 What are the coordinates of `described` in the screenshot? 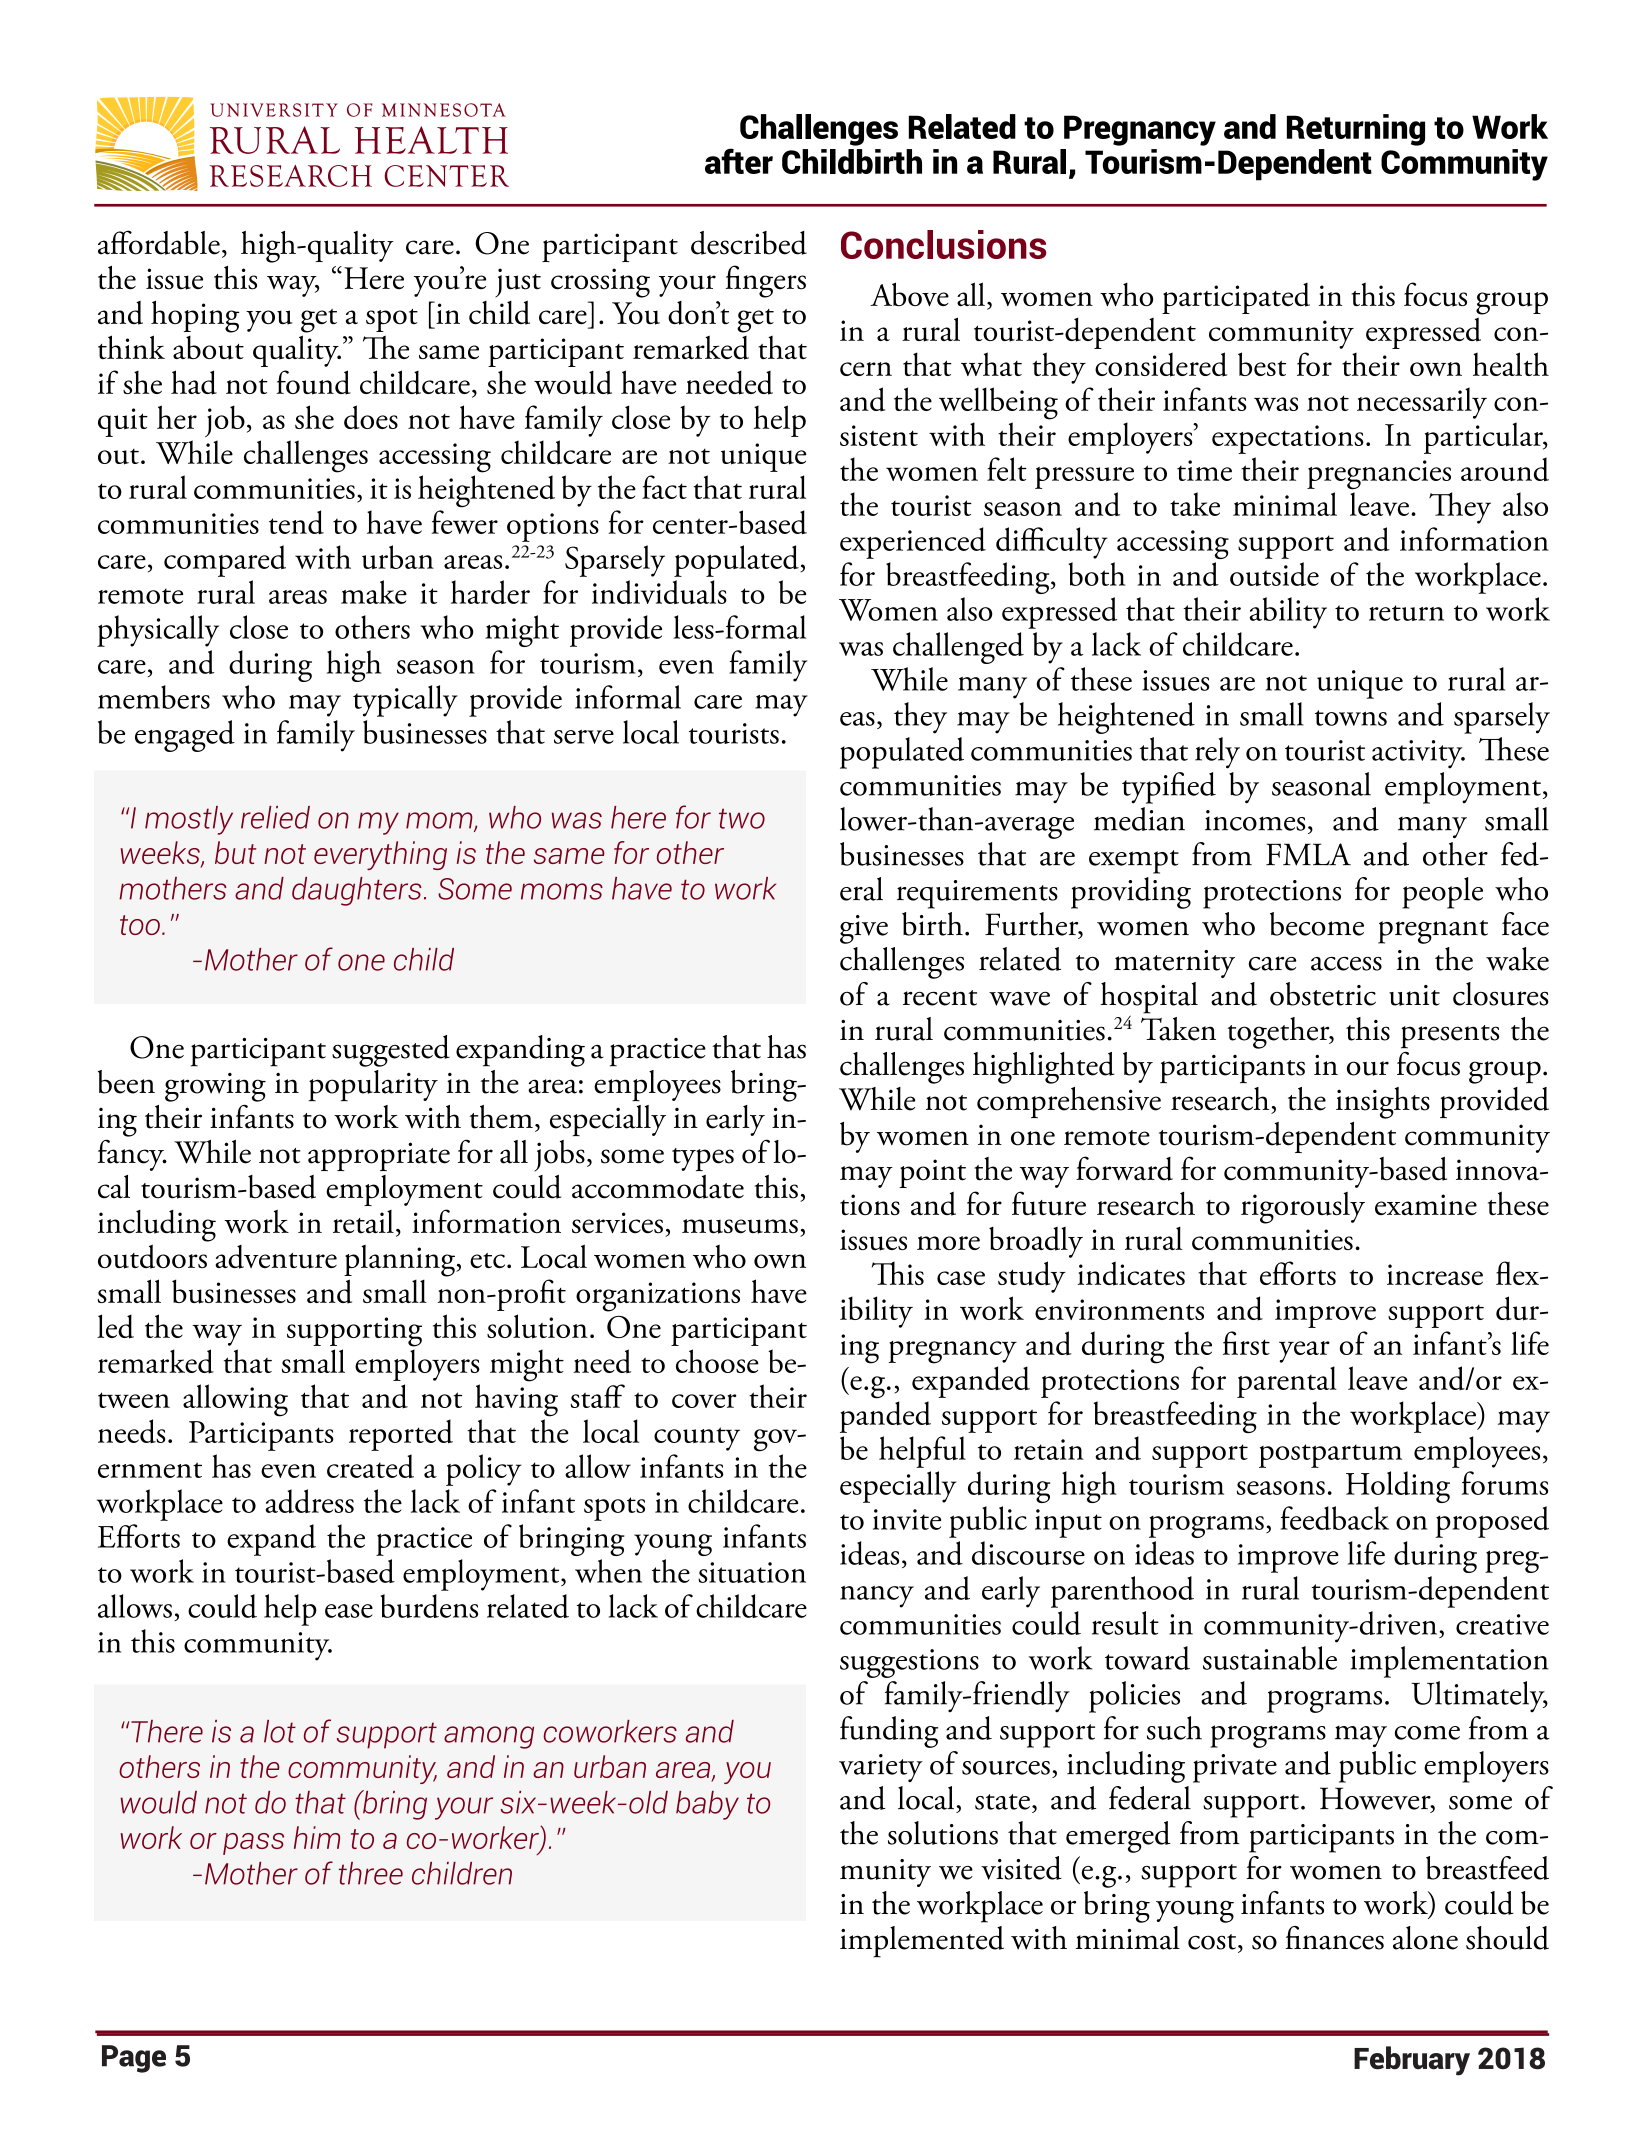 It's located at (749, 243).
